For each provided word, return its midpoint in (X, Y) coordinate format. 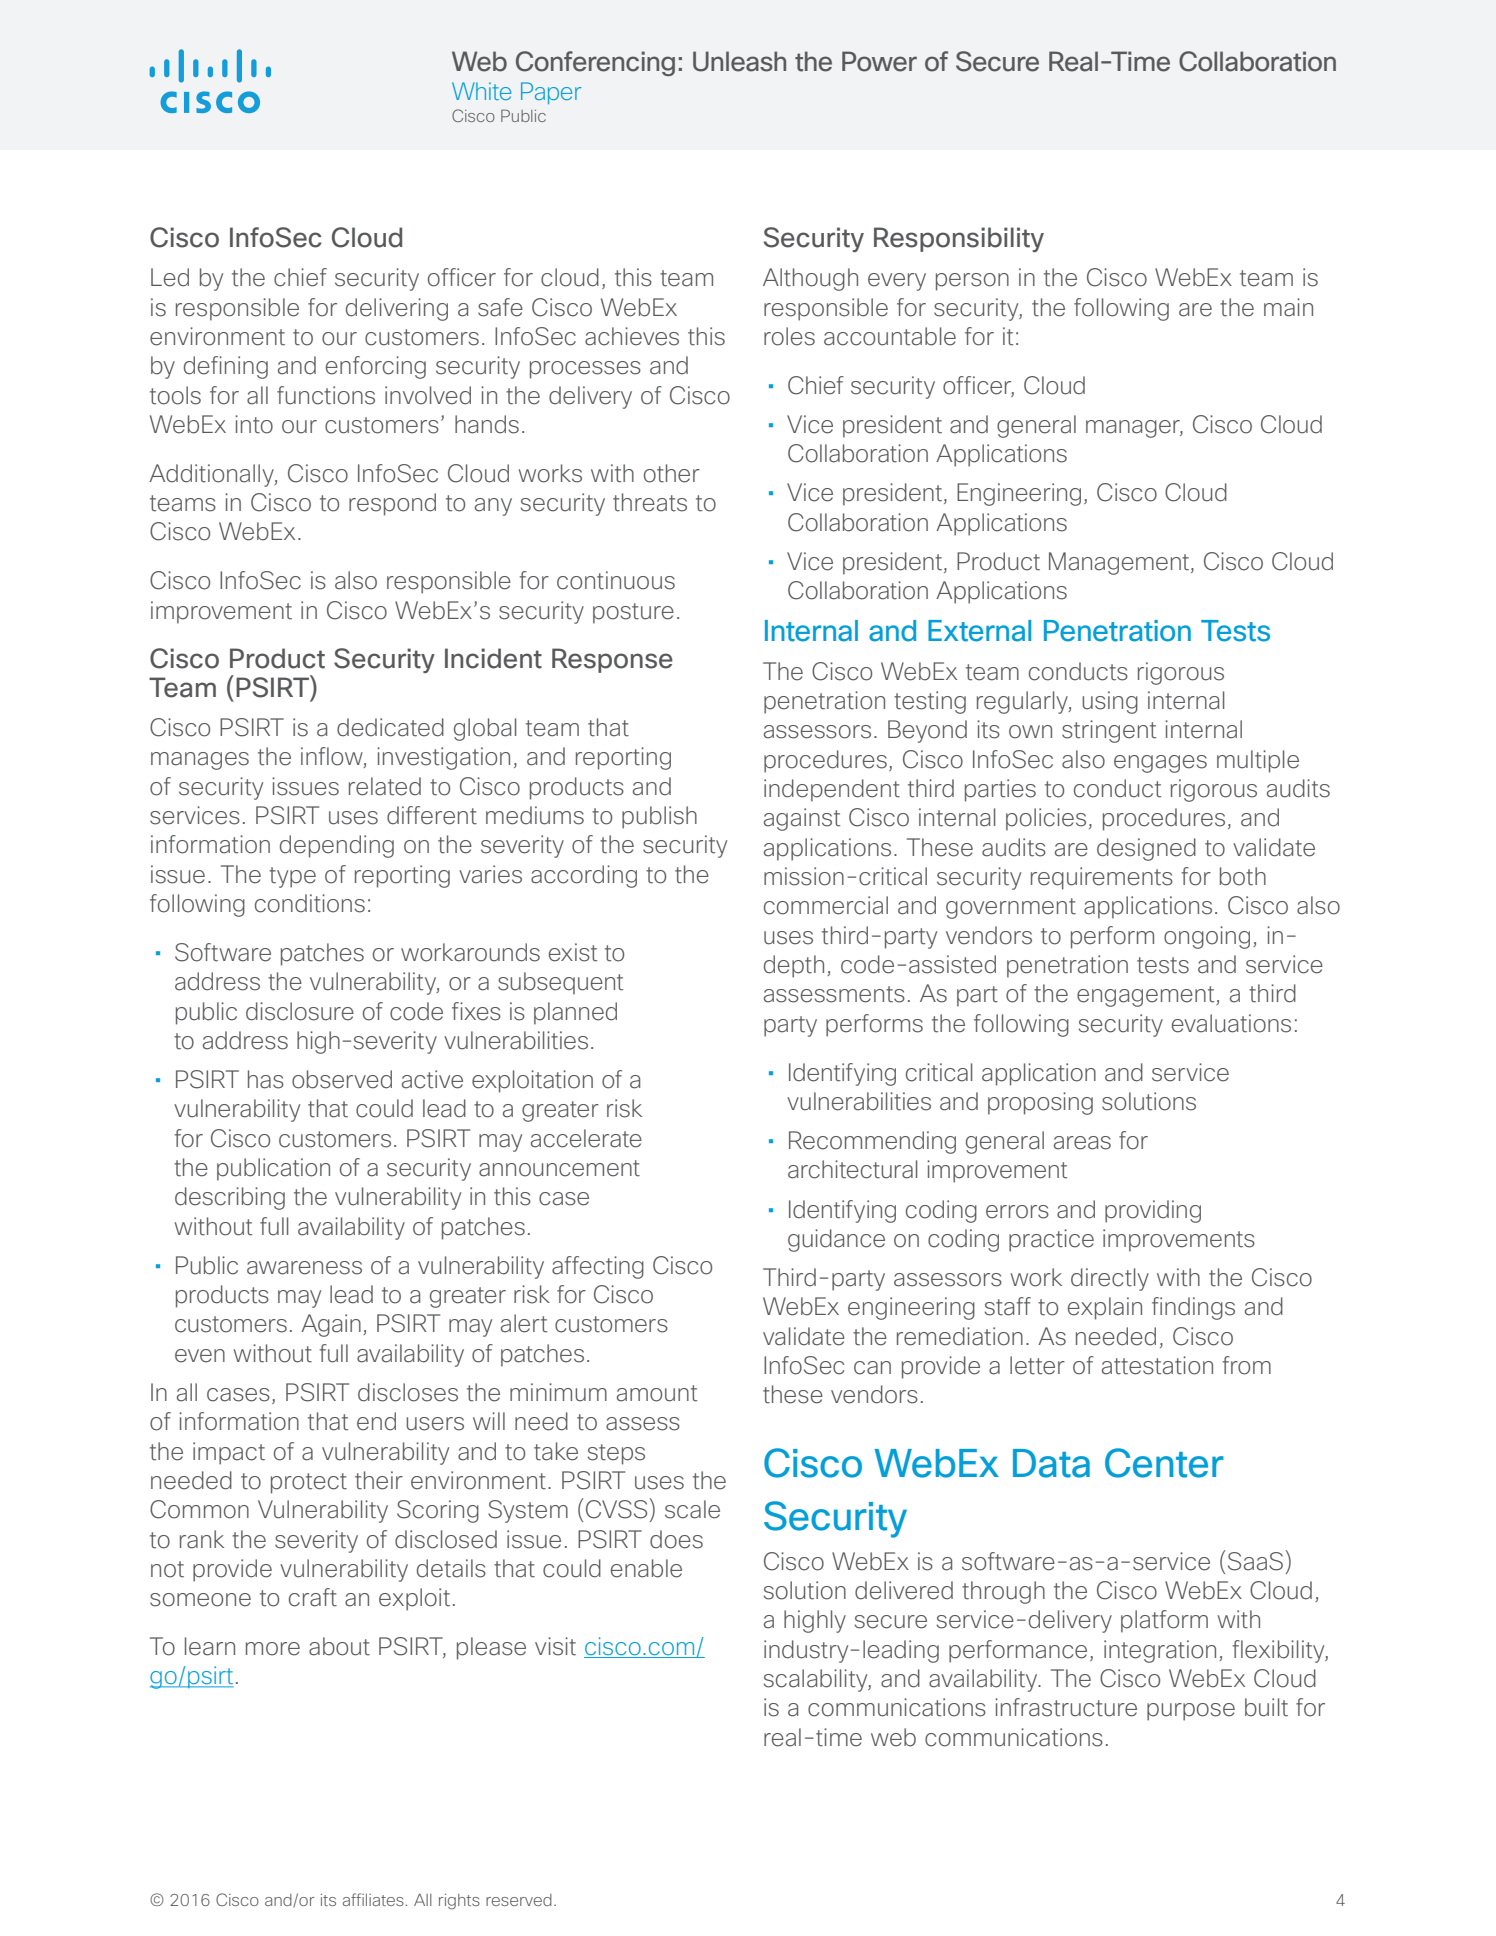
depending (337, 846)
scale (692, 1509)
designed (1146, 849)
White (481, 91)
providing (1153, 1211)
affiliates (373, 1899)
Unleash (739, 61)
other (672, 473)
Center (1164, 1463)
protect (309, 1483)
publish (659, 817)
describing (230, 1198)
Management (1120, 563)
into (254, 424)
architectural (852, 1169)
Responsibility (959, 239)
